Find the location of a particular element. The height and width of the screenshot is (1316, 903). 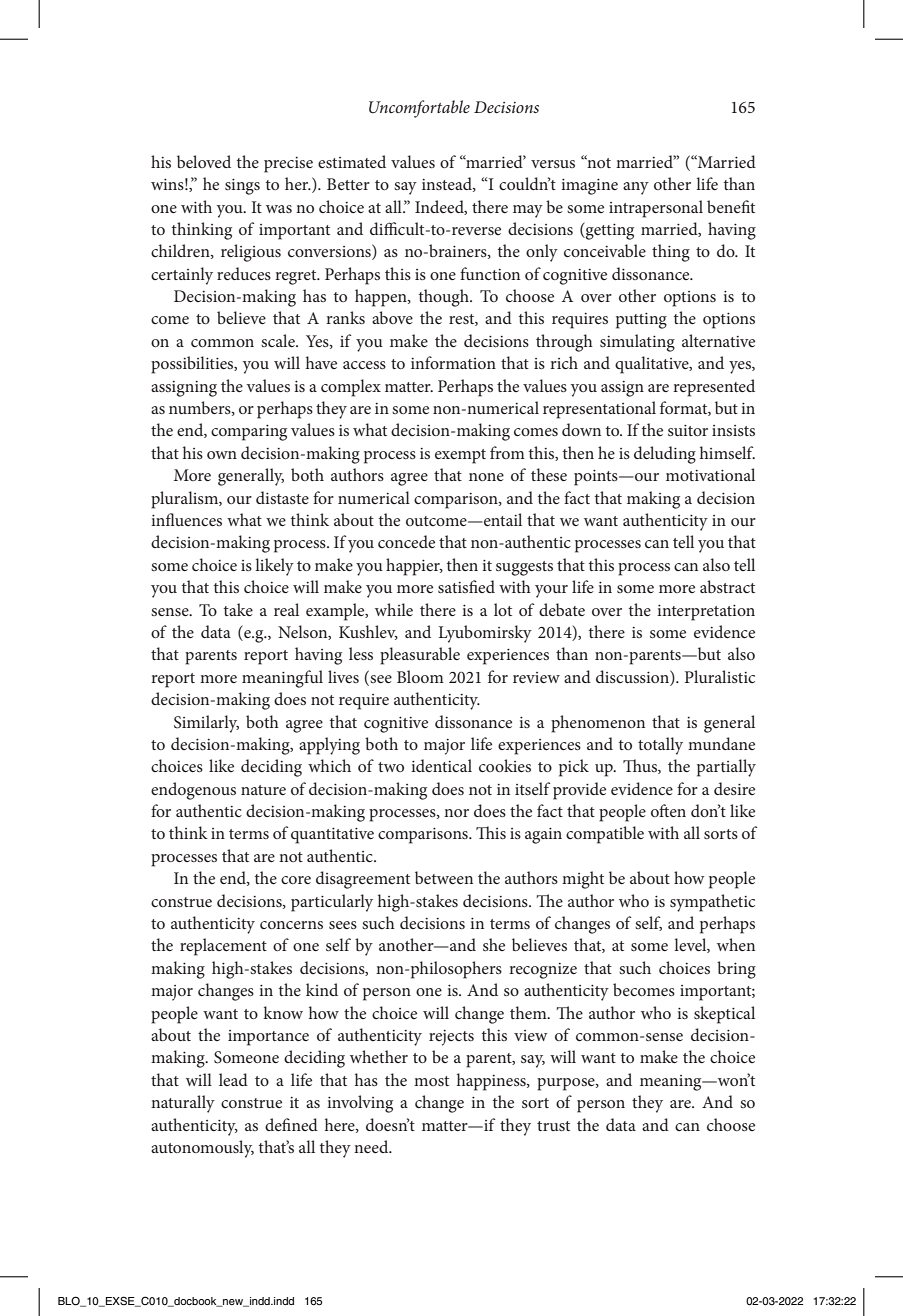

any is located at coordinates (636, 188).
